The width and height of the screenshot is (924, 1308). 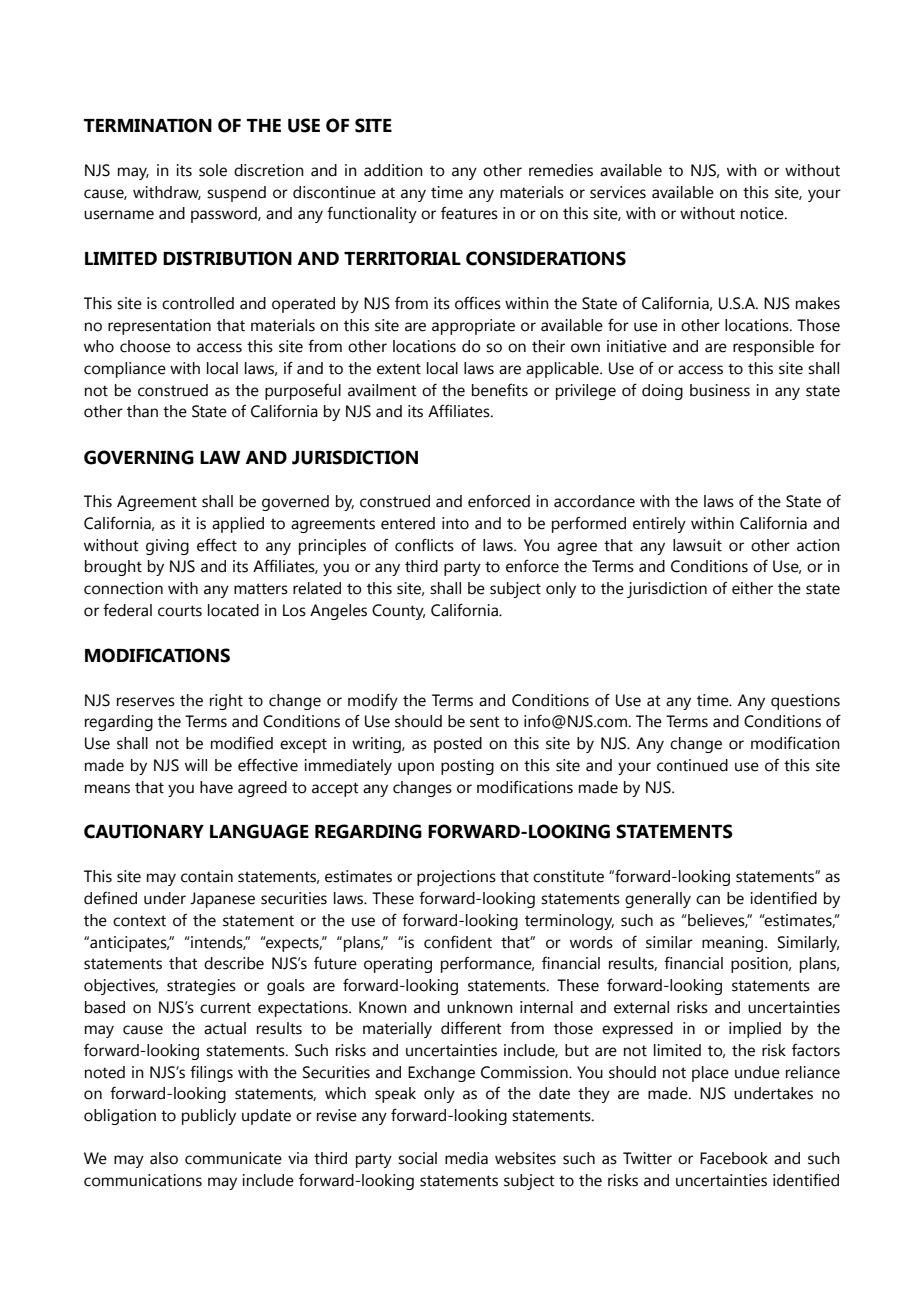 I want to click on GOVERNING, so click(x=139, y=457).
